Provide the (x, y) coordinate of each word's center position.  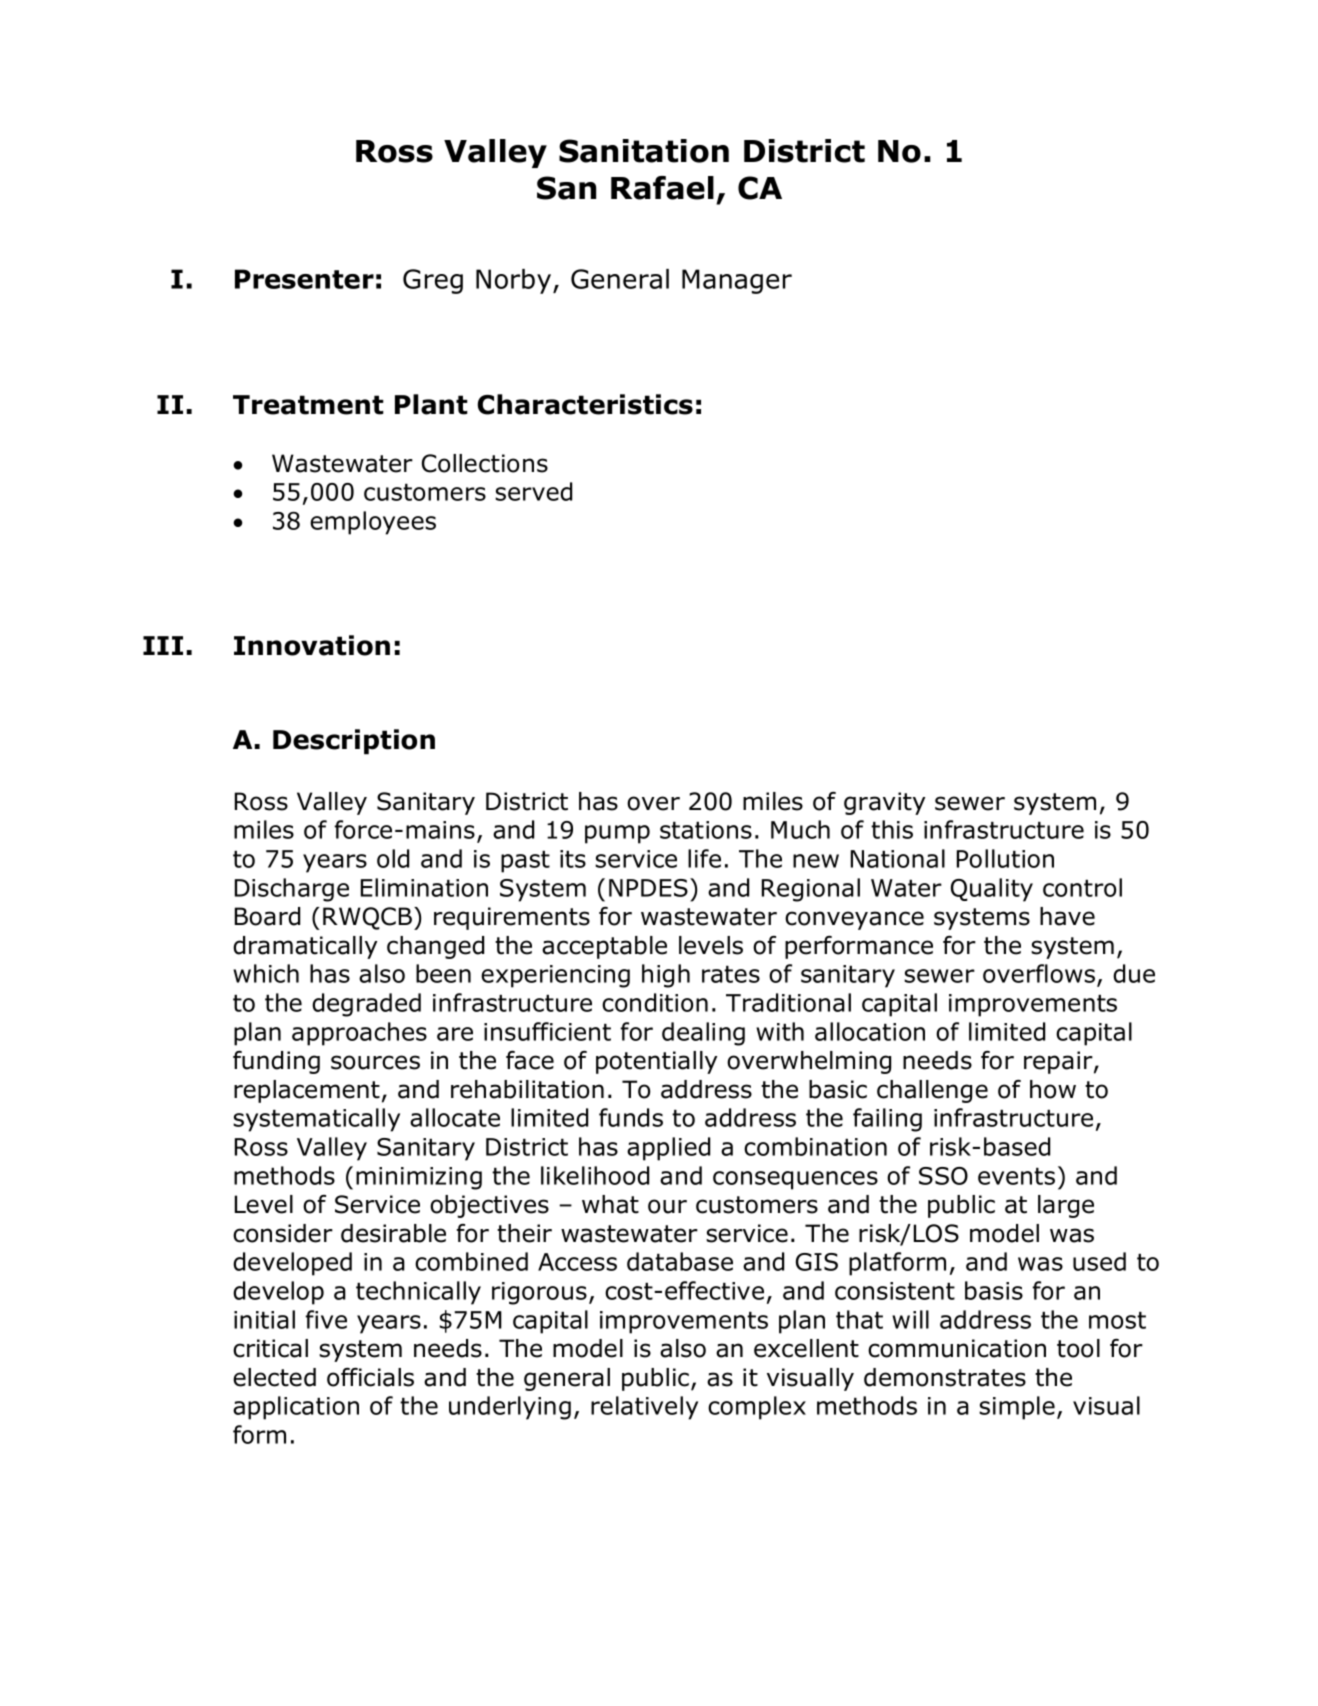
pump (617, 834)
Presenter (304, 279)
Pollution (1005, 858)
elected (274, 1377)
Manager (737, 281)
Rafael (662, 188)
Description (354, 742)
